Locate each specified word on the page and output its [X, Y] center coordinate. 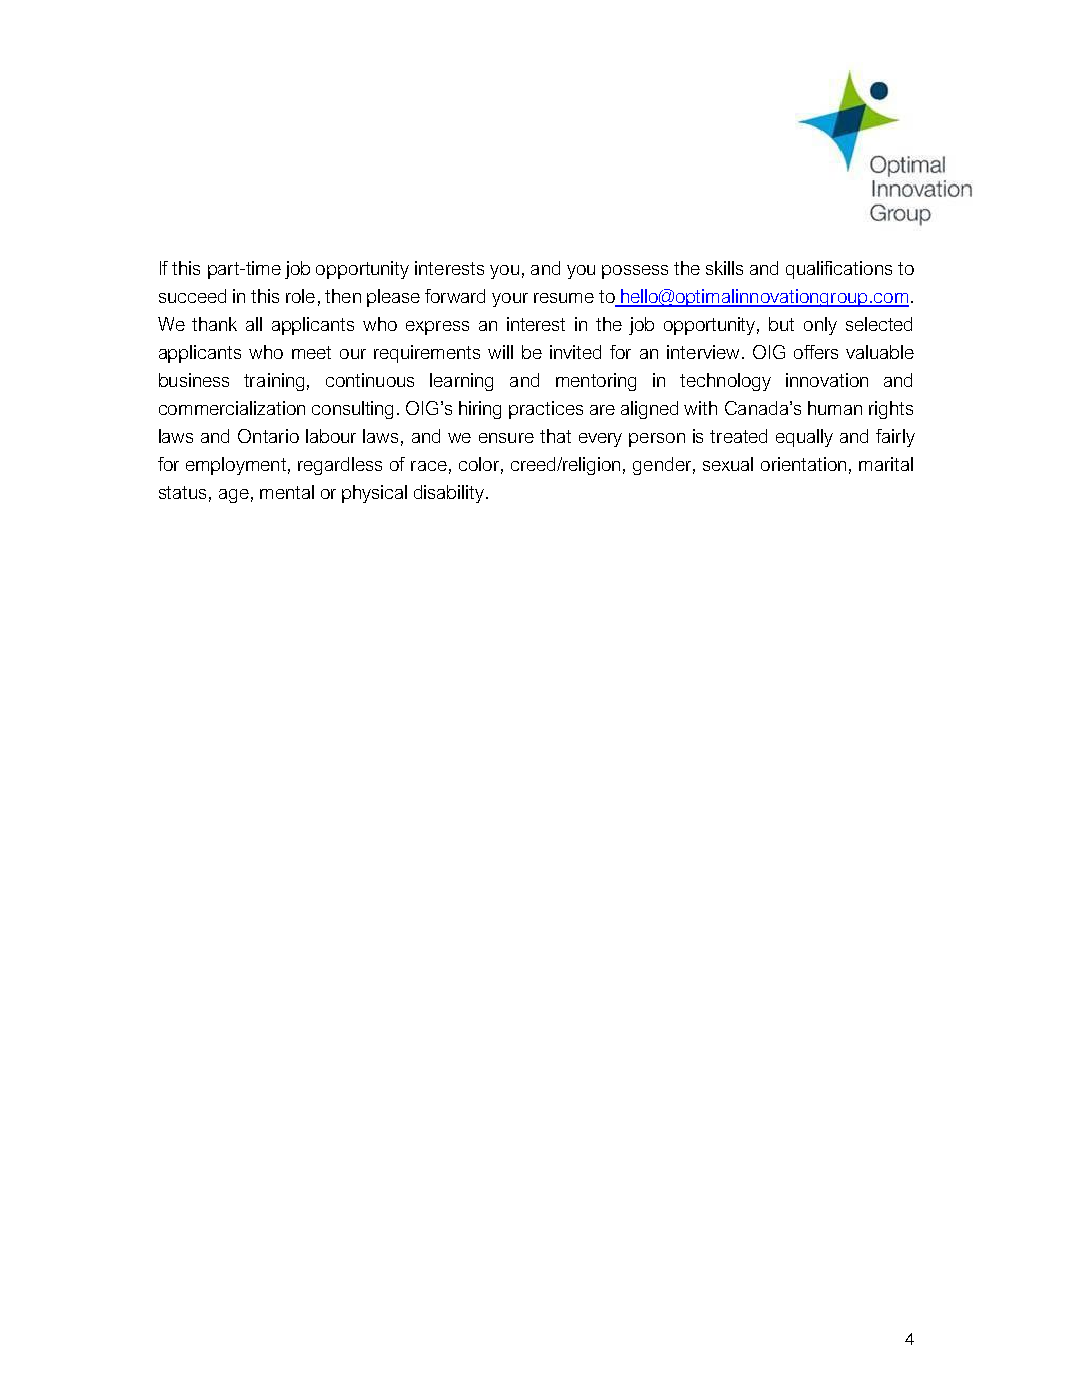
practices [546, 410]
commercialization [232, 408]
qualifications [839, 270]
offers [816, 352]
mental [287, 492]
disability [449, 494]
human [835, 408]
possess [635, 272]
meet [311, 352]
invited [575, 352]
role [300, 296]
